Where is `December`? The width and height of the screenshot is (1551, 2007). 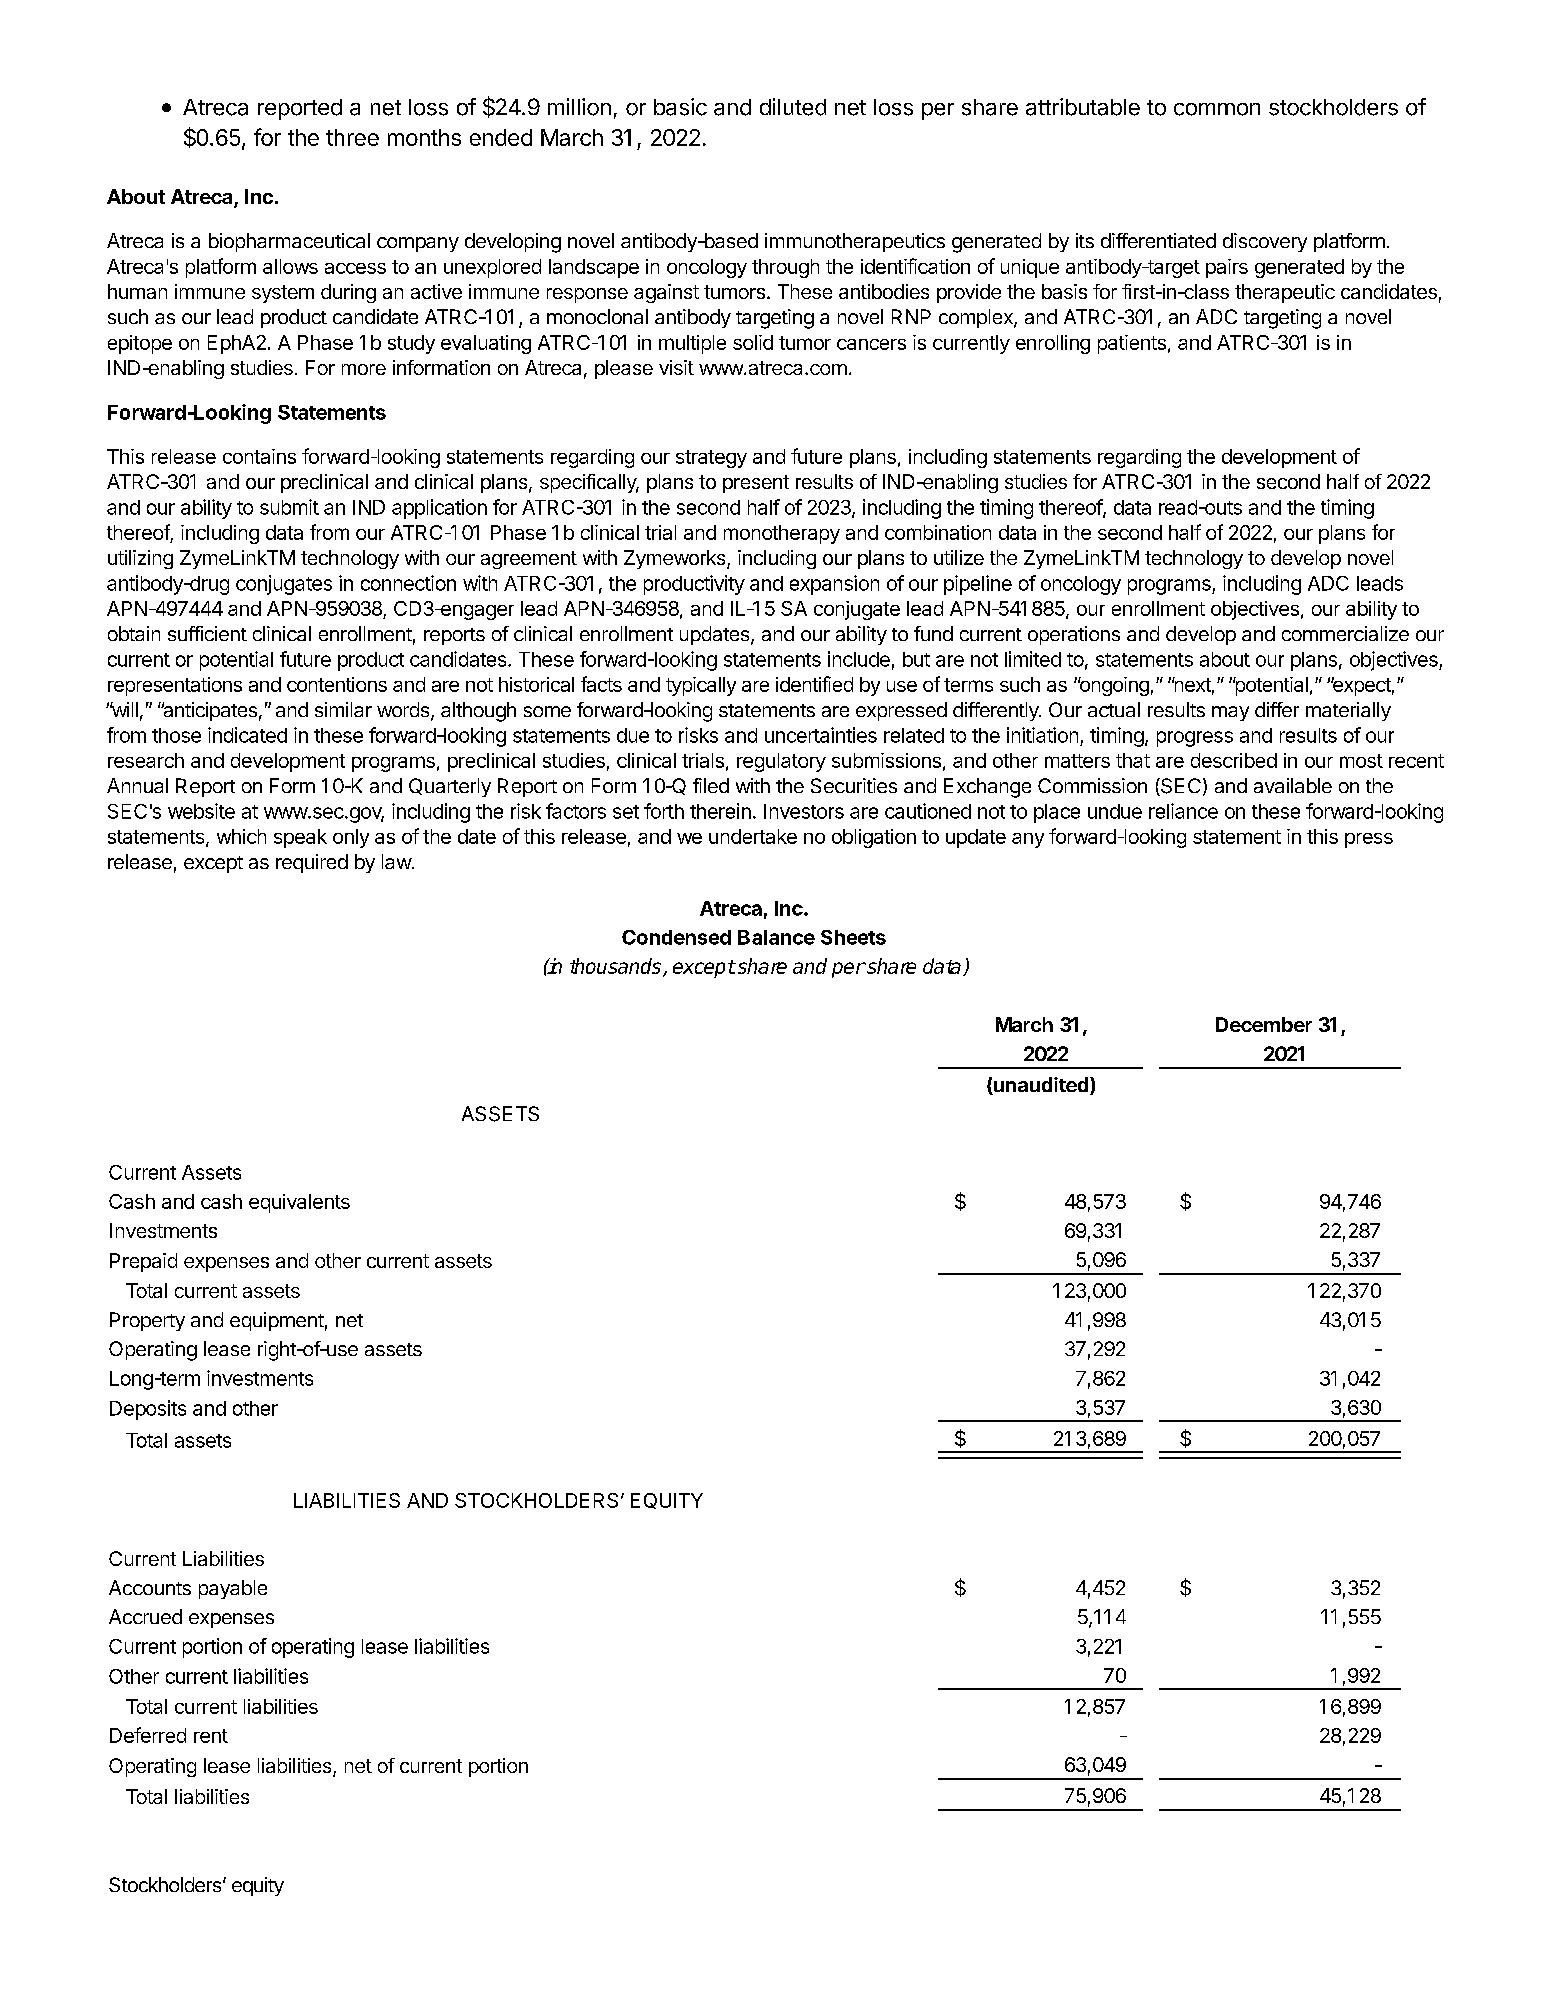 December is located at coordinates (1264, 1024).
